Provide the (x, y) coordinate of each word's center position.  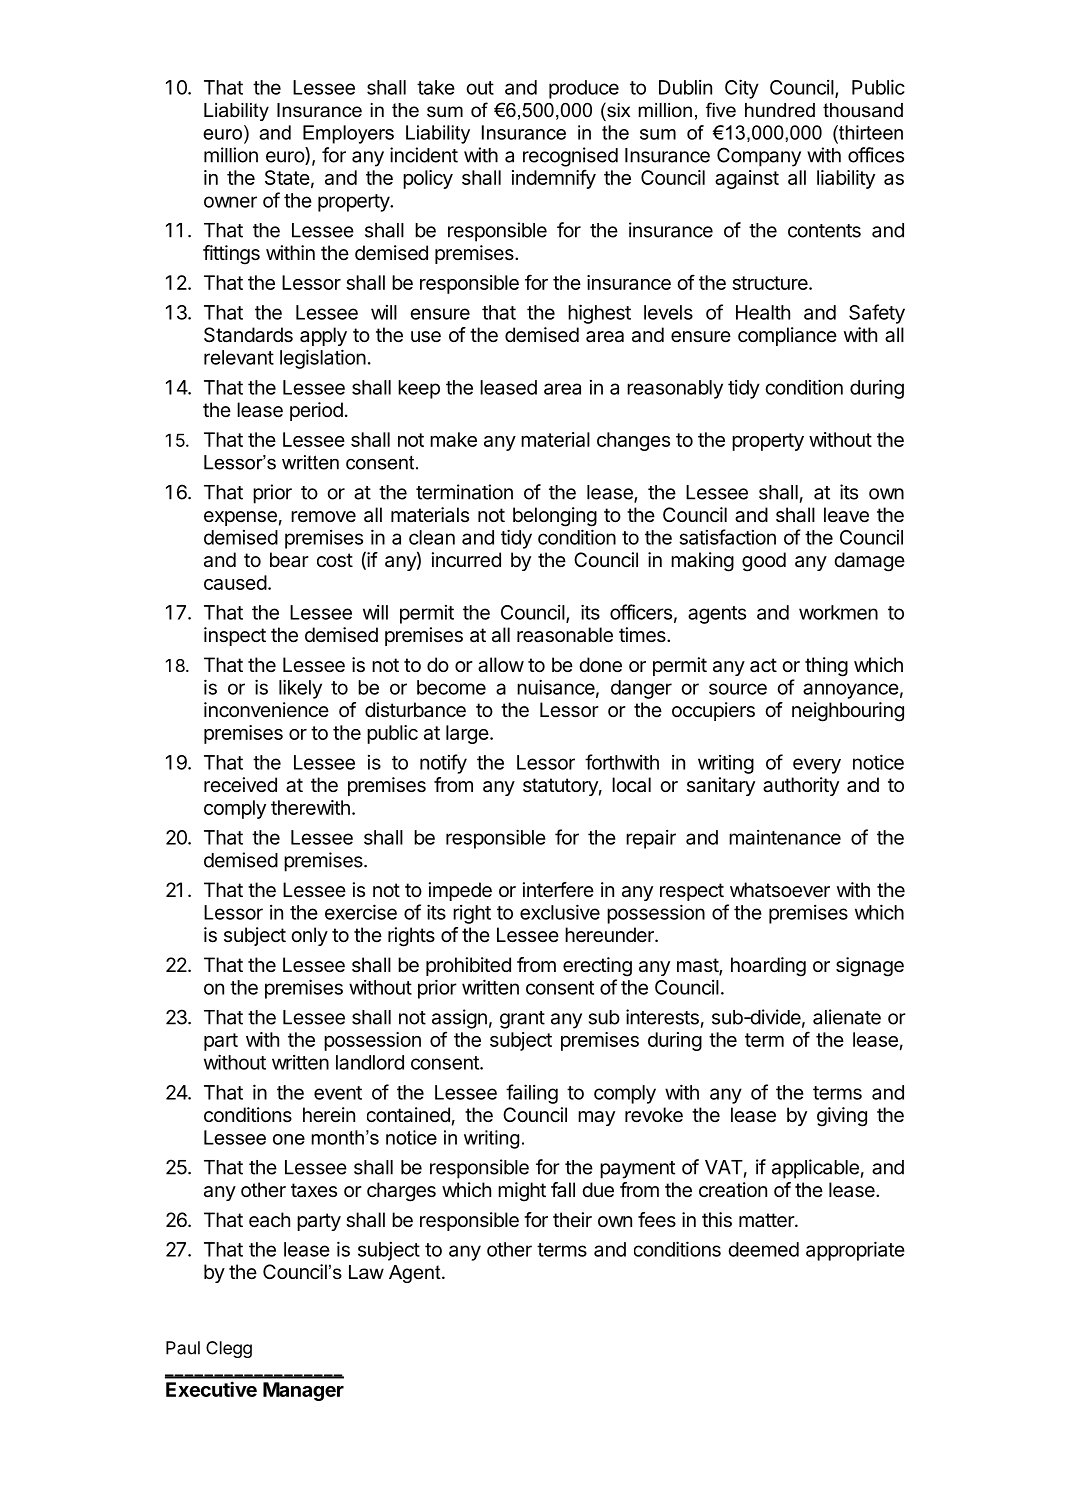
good (764, 562)
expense (240, 518)
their (572, 1219)
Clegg (229, 1349)
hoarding (768, 967)
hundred (780, 110)
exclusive (560, 912)
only (309, 936)
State (287, 177)
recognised (570, 157)
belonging (555, 517)
